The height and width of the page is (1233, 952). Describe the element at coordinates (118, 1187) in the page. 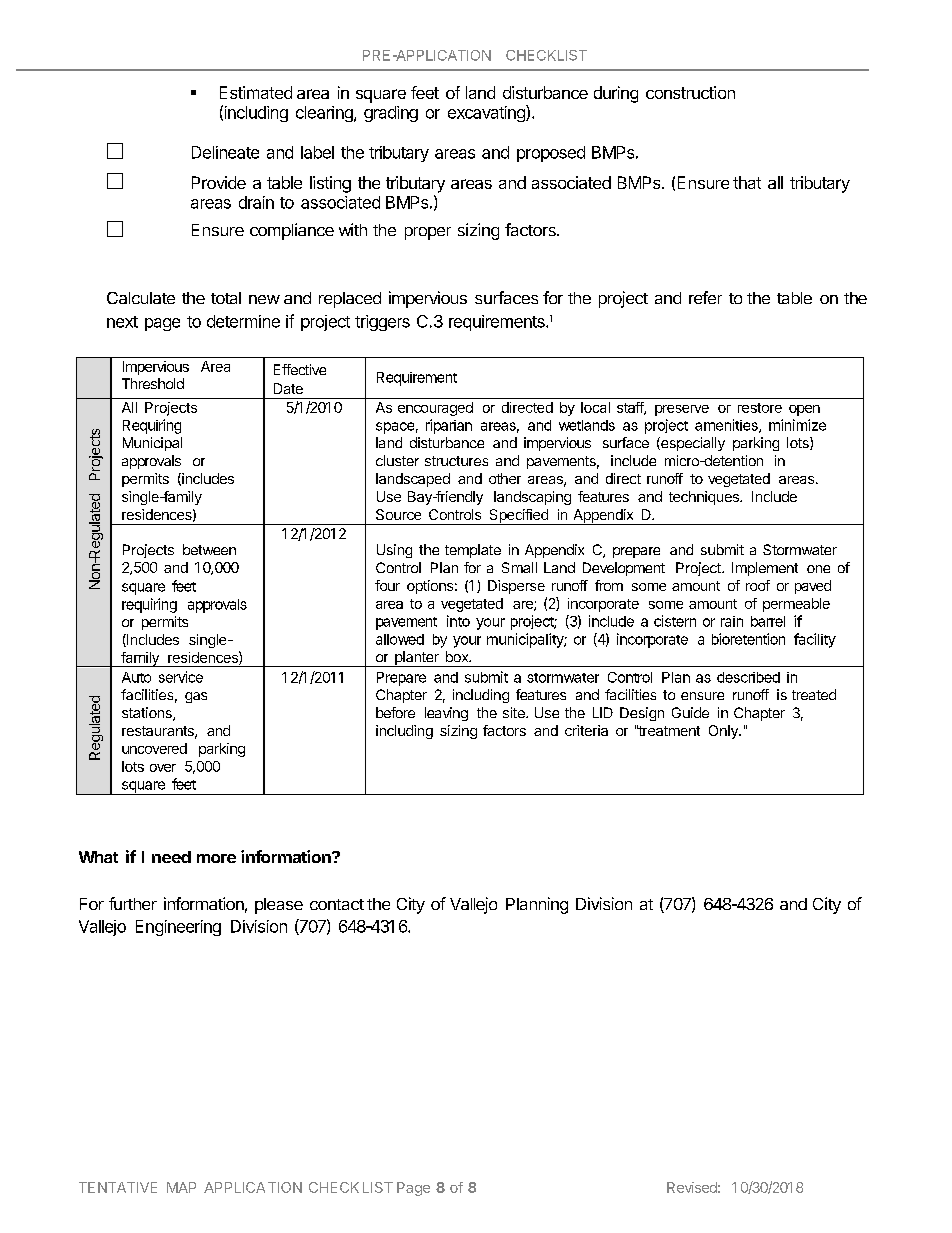

I see `TENTATIVE` at that location.
